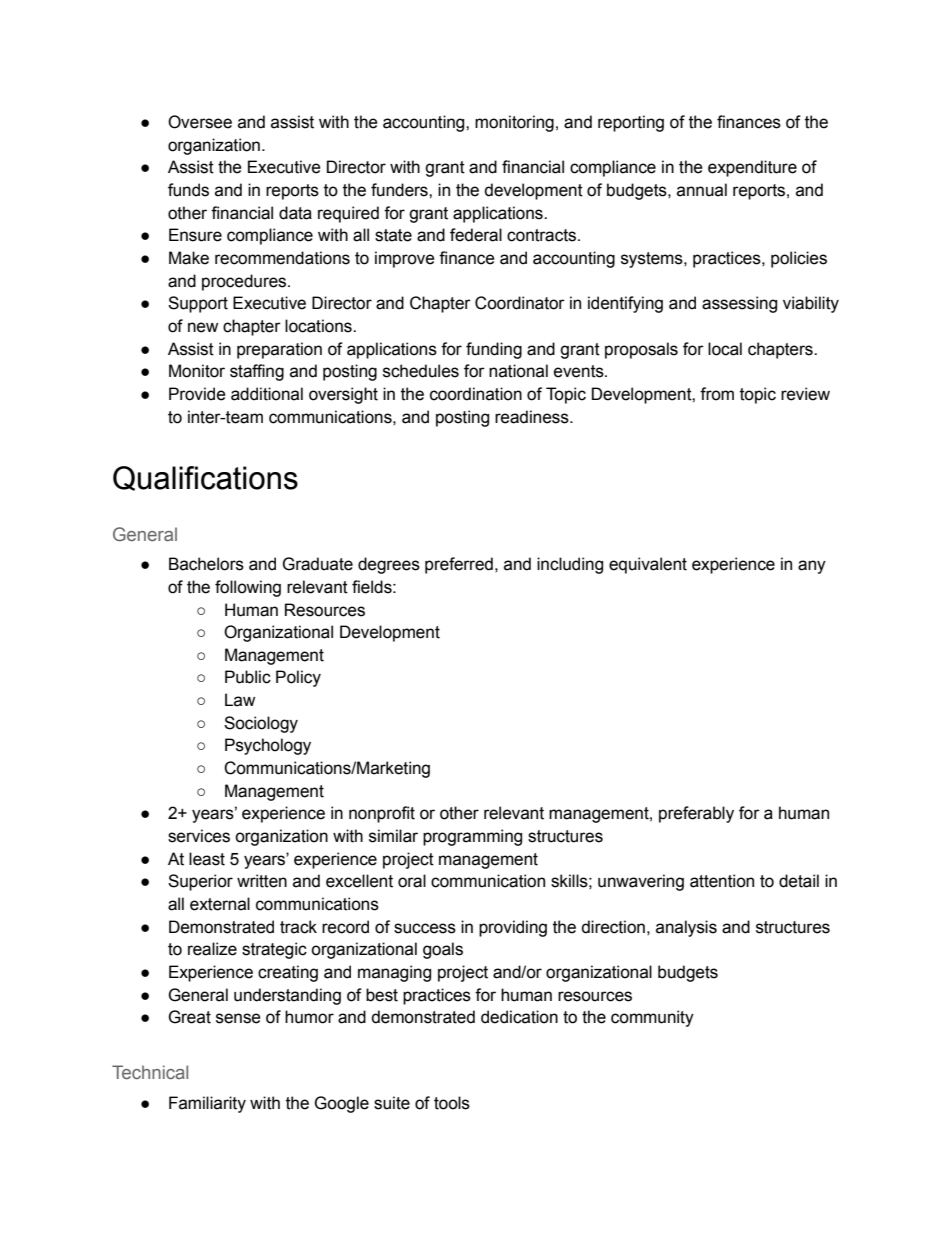  What do you see at coordinates (752, 168) in the page?
I see `expenditure` at bounding box center [752, 168].
